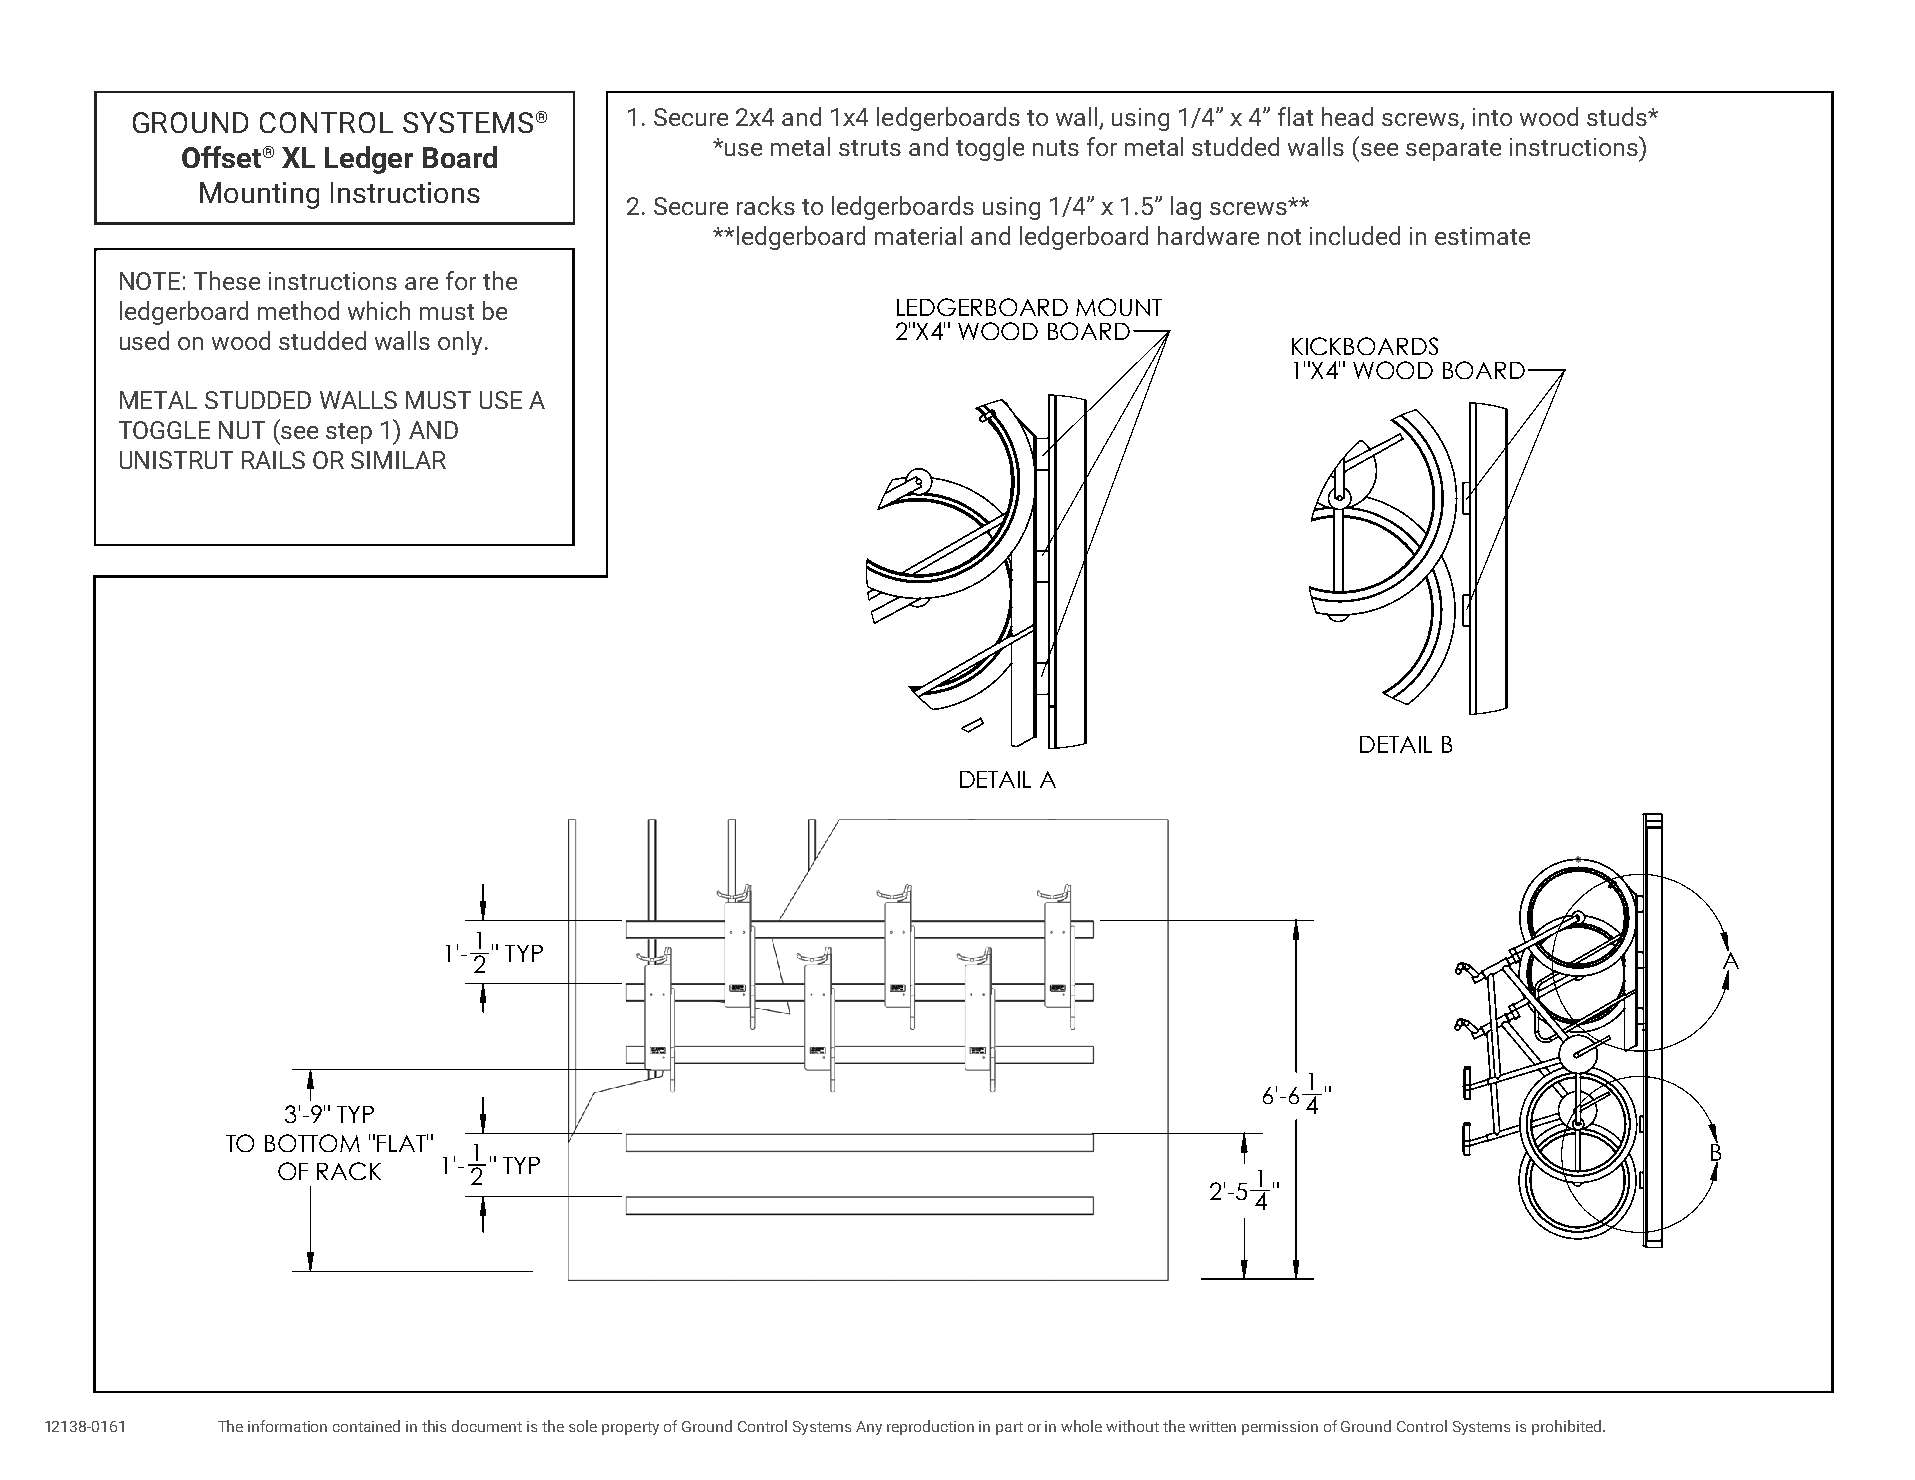 The height and width of the page is (1480, 1915). Describe the element at coordinates (869, 1428) in the page. I see `Any` at that location.
